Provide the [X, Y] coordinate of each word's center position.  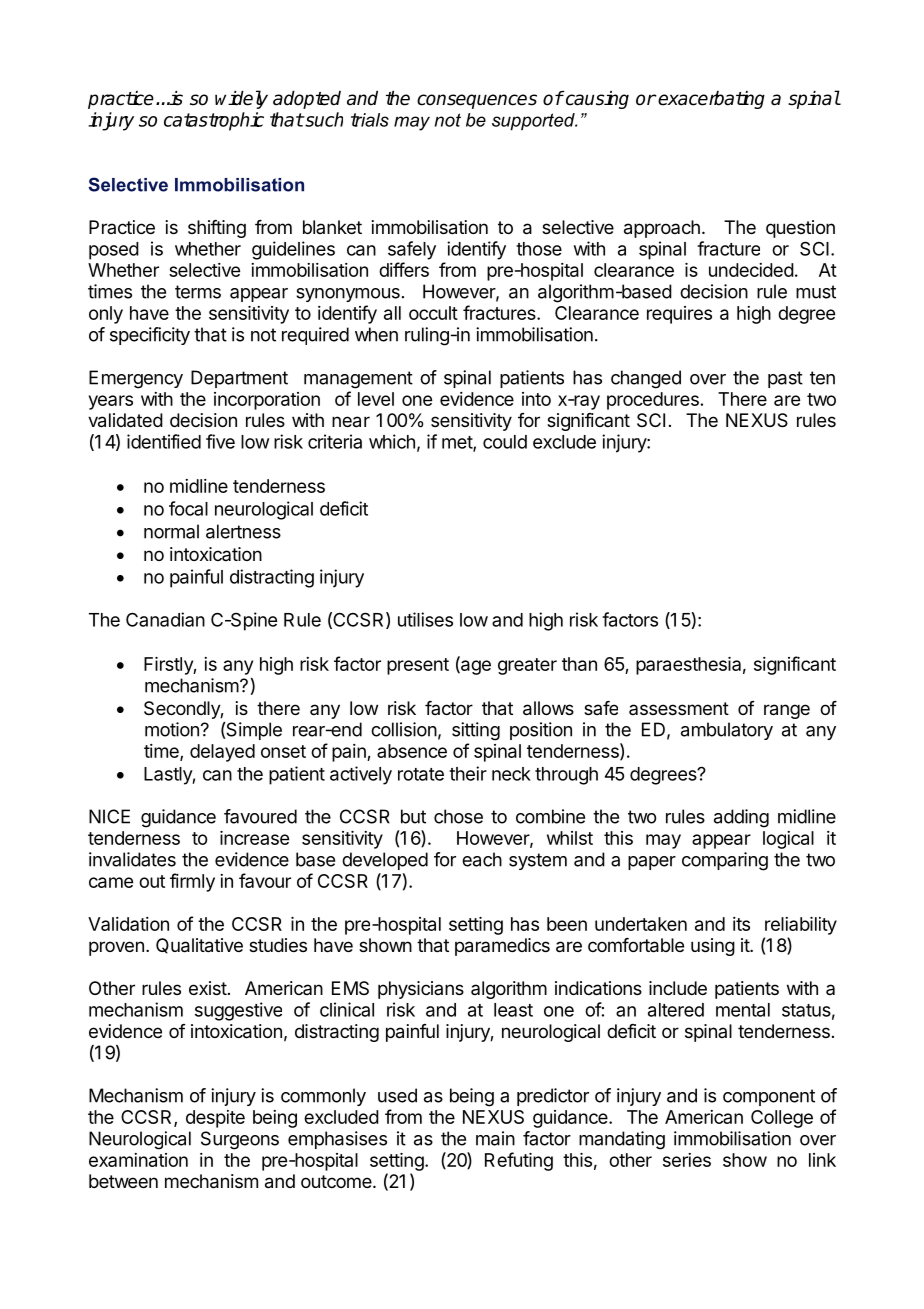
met [458, 443]
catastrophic [214, 121]
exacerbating [711, 100]
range [787, 711]
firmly [192, 882]
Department [239, 379]
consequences [477, 101]
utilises [425, 619]
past [785, 379]
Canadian [165, 619]
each [482, 859]
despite [215, 1119]
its [741, 924]
